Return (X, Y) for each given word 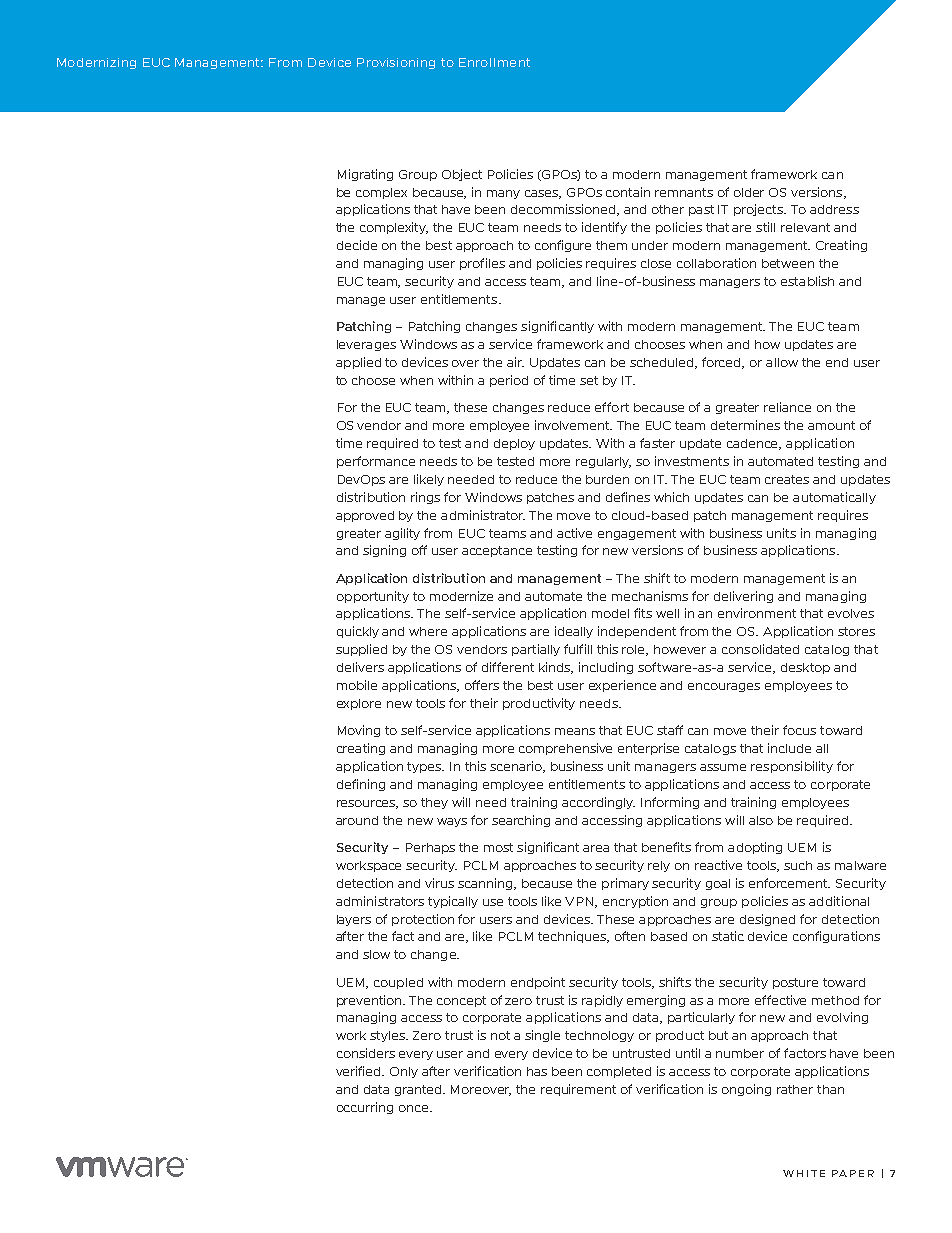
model (610, 613)
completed (619, 1072)
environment (757, 613)
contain (628, 192)
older (749, 192)
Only (404, 1072)
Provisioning (396, 63)
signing (384, 551)
